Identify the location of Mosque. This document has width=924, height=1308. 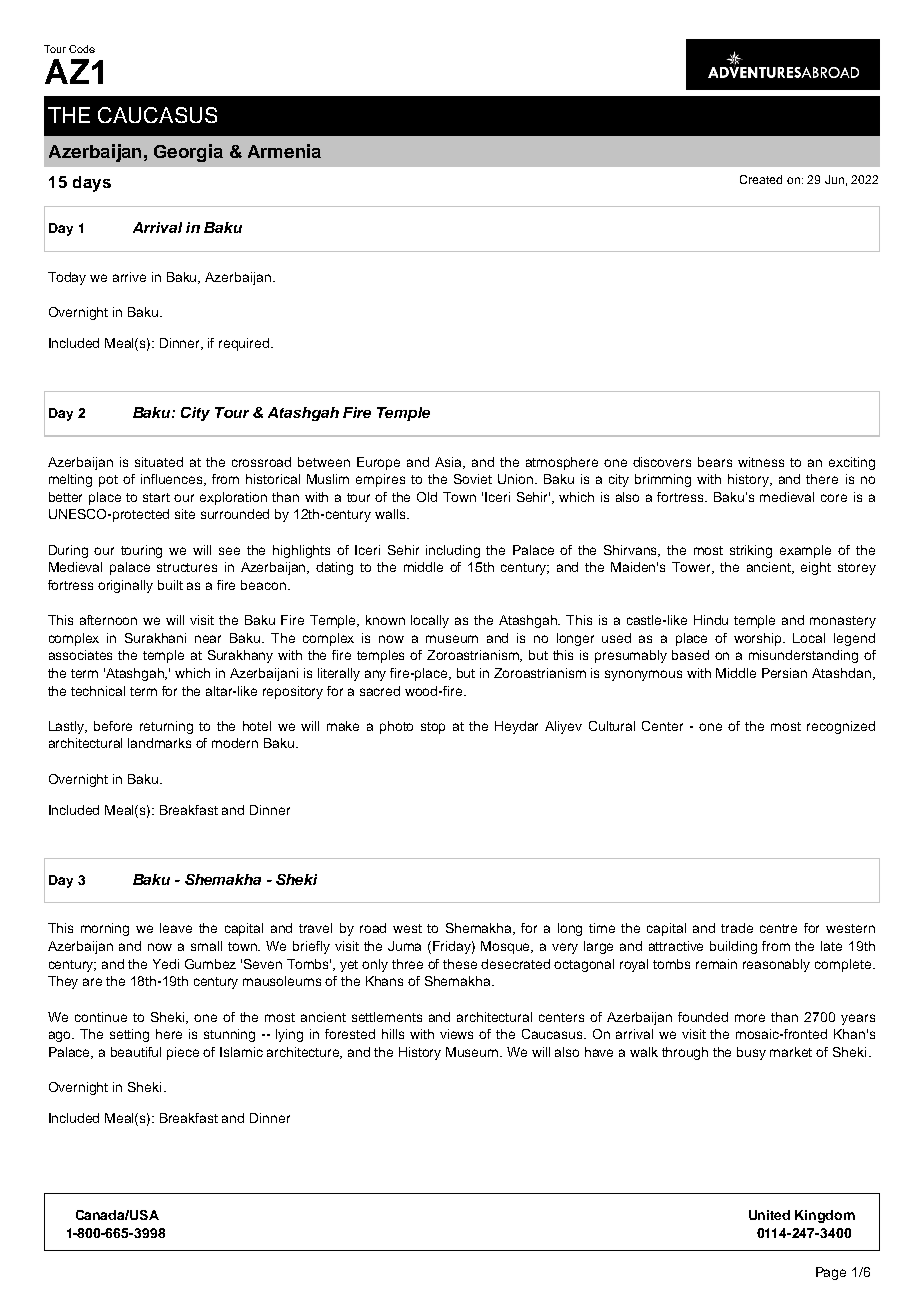
(507, 947).
